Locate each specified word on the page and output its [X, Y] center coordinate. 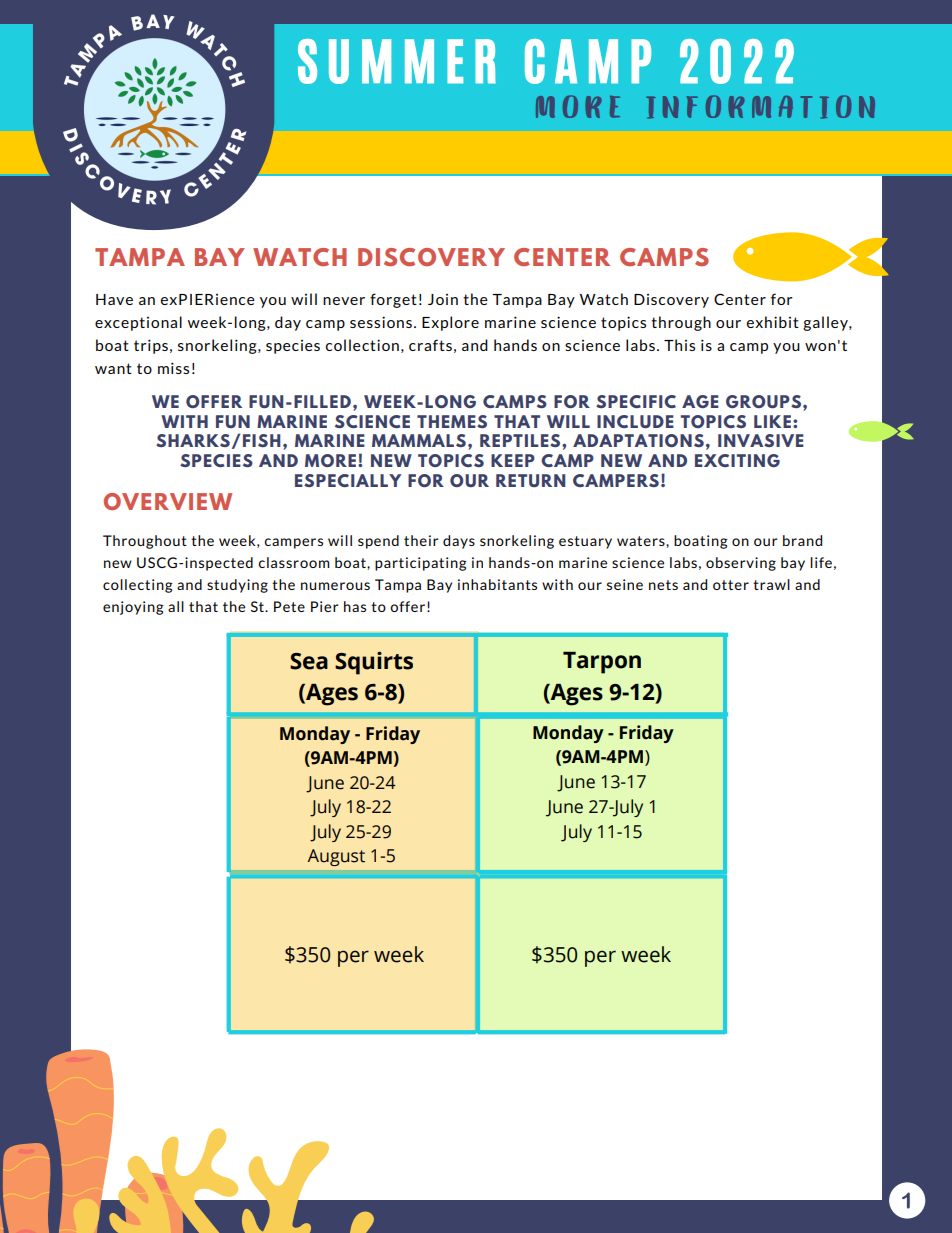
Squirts [374, 663]
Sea [309, 661]
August [336, 857]
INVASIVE [761, 440]
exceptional [138, 323]
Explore [450, 323]
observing [741, 564]
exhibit [773, 322]
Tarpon [602, 663]
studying [237, 586]
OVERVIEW [168, 501]
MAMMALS [419, 440]
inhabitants [497, 584]
